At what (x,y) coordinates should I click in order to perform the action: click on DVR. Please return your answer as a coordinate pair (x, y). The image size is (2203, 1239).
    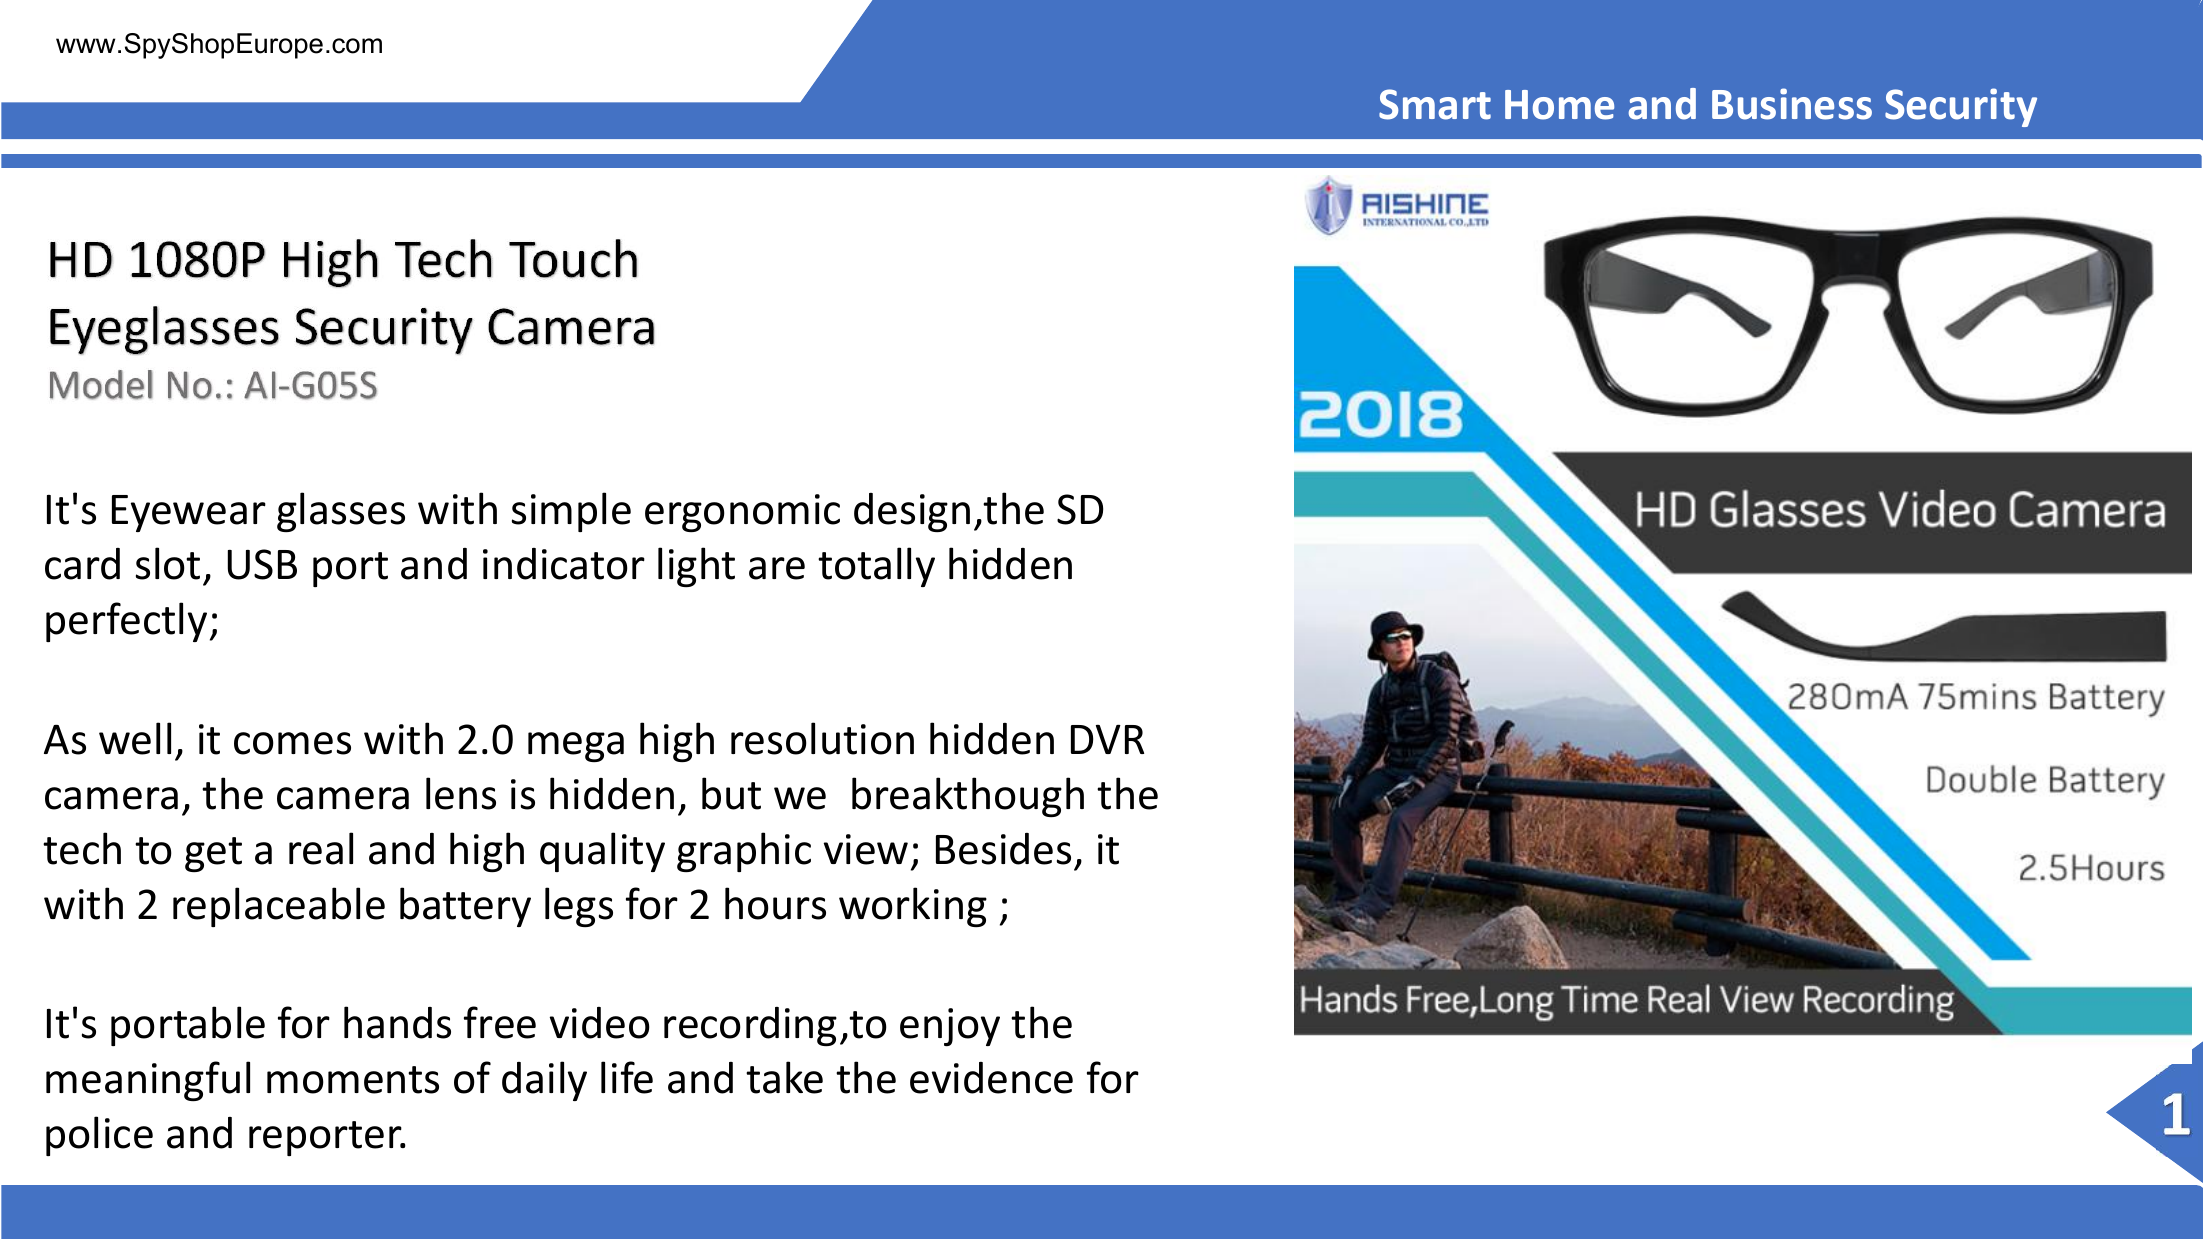
    Looking at the image, I should click on (1107, 739).
